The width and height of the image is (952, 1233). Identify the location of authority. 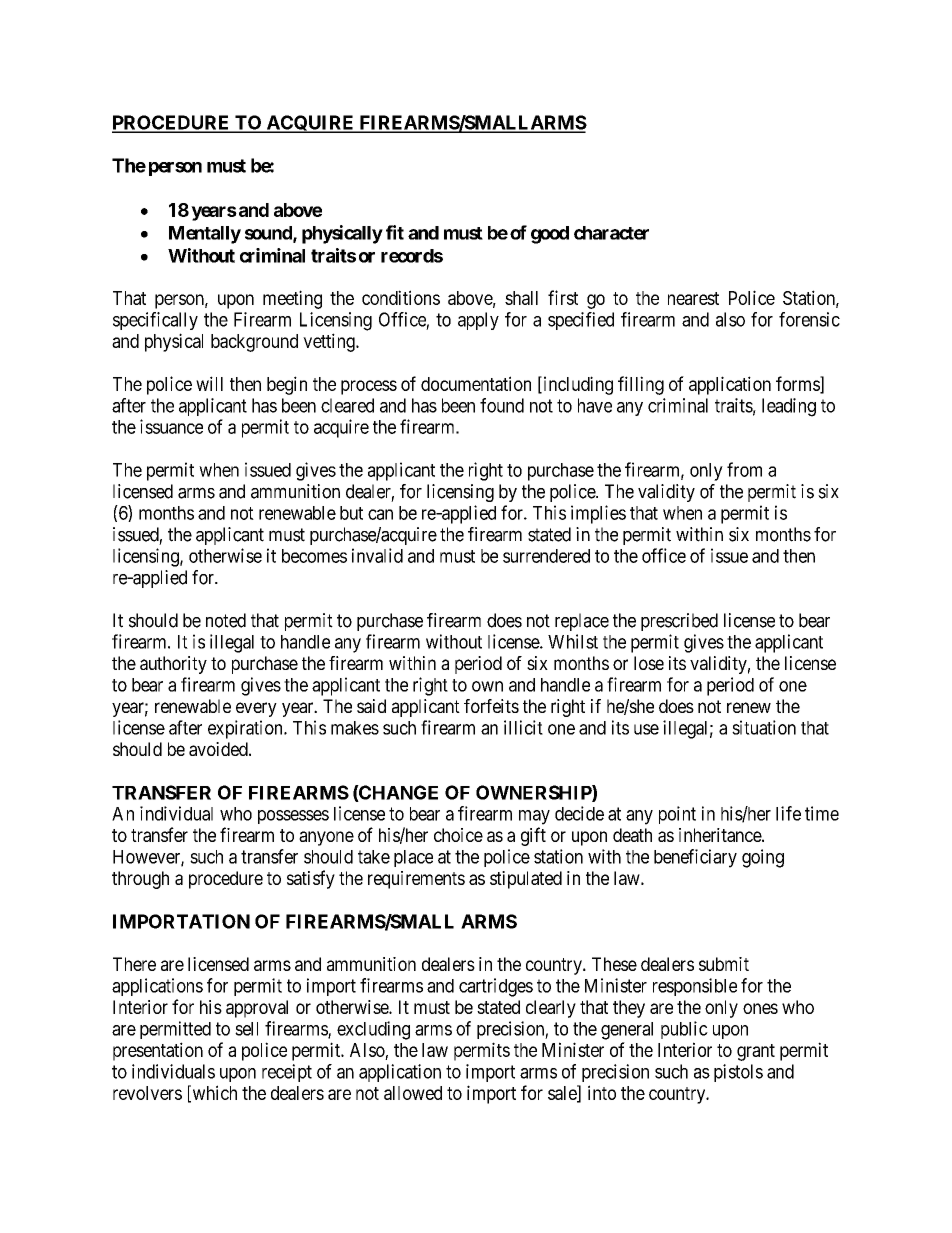
(173, 665).
